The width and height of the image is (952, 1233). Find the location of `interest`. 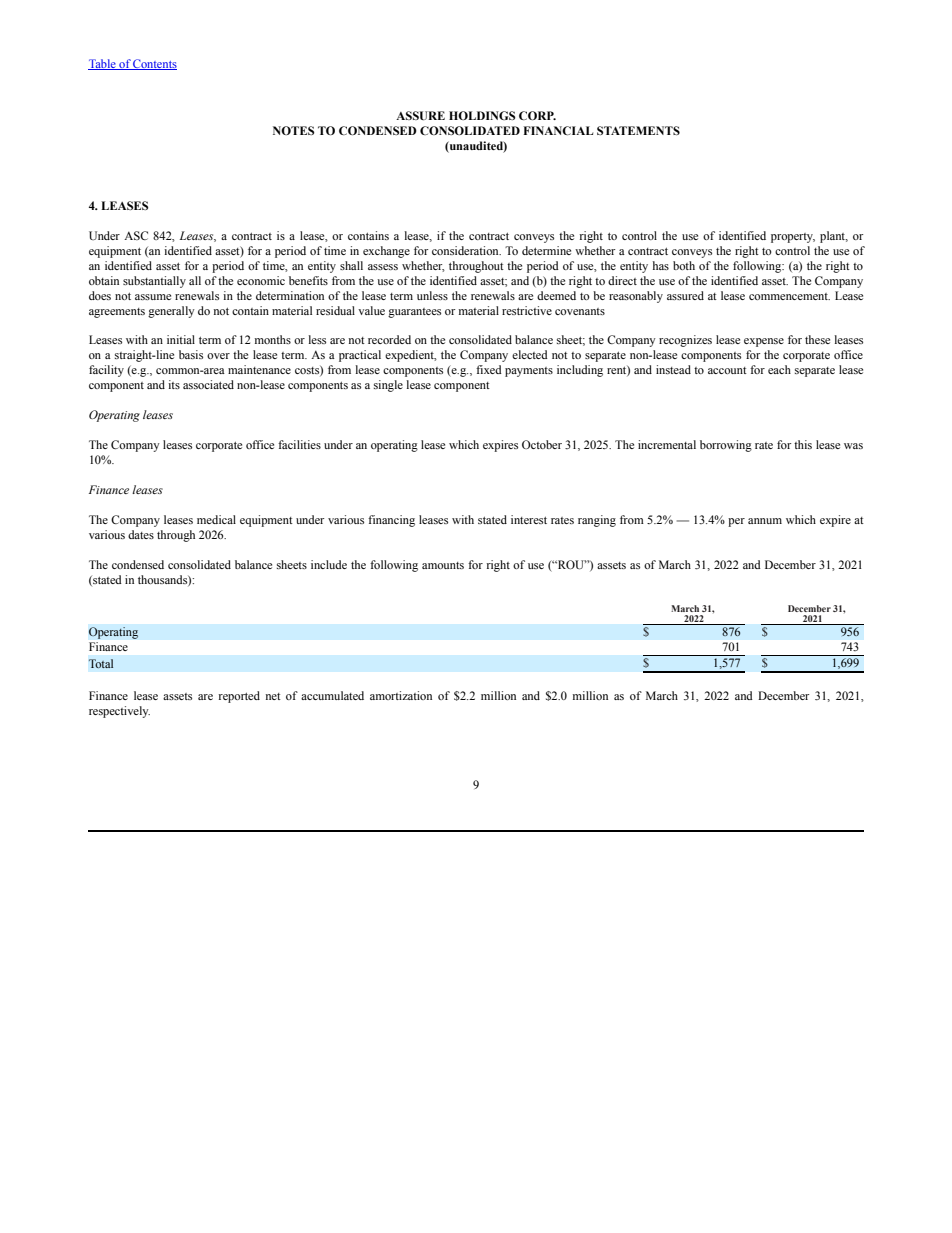

interest is located at coordinates (529, 519).
